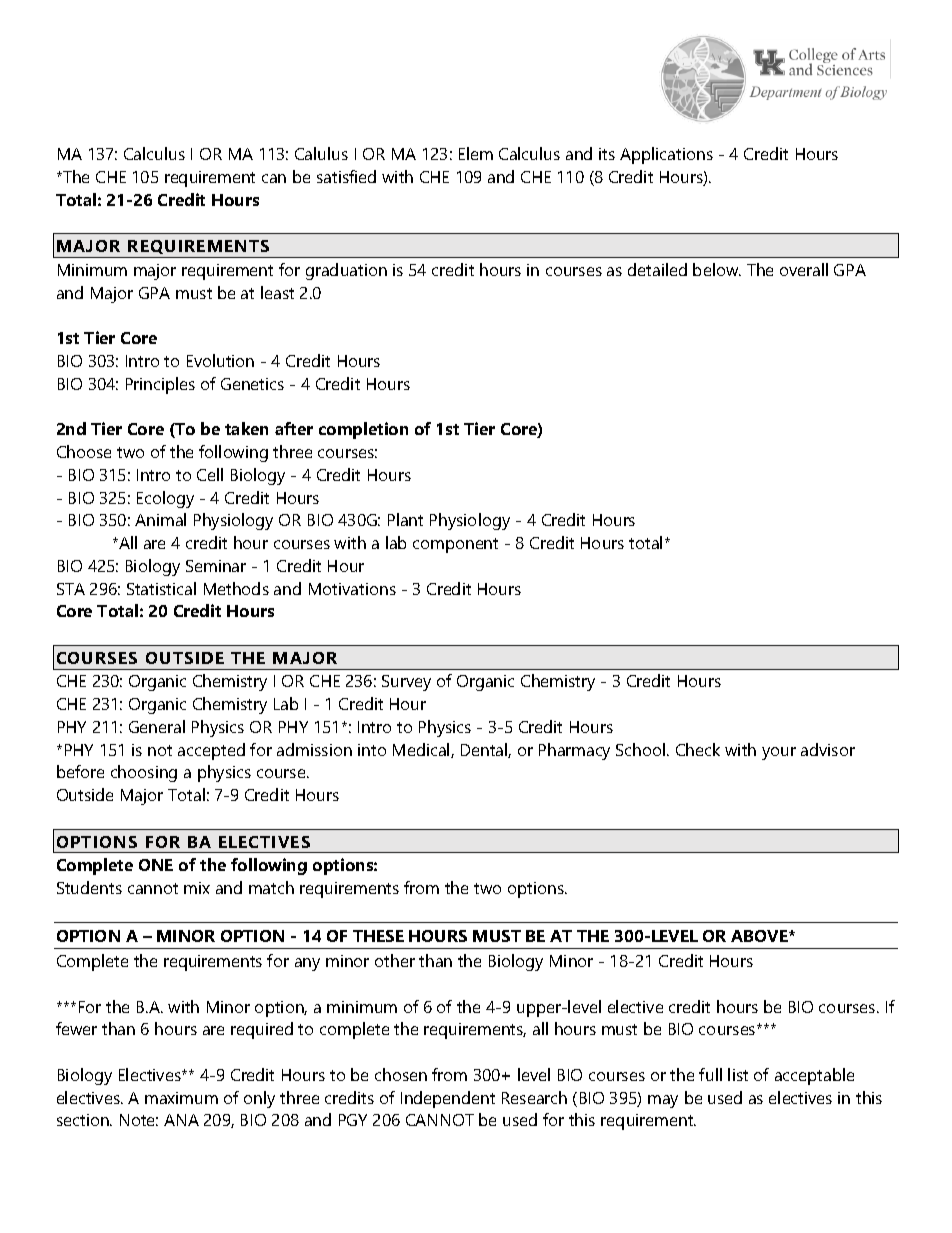 This image has height=1233, width=952. What do you see at coordinates (144, 773) in the image?
I see `choosing` at bounding box center [144, 773].
